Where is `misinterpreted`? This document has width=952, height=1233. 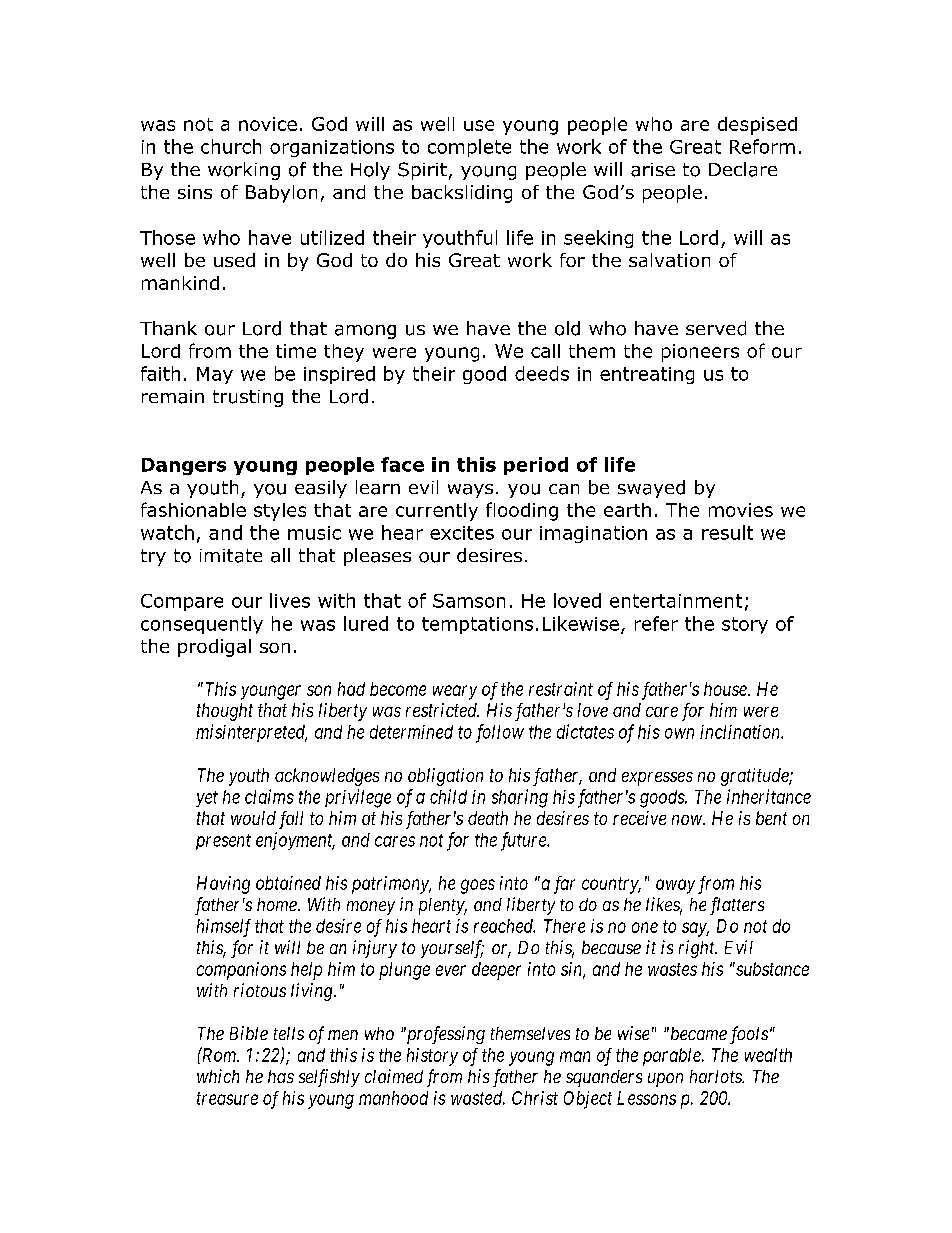 misinterpreted is located at coordinates (251, 733).
